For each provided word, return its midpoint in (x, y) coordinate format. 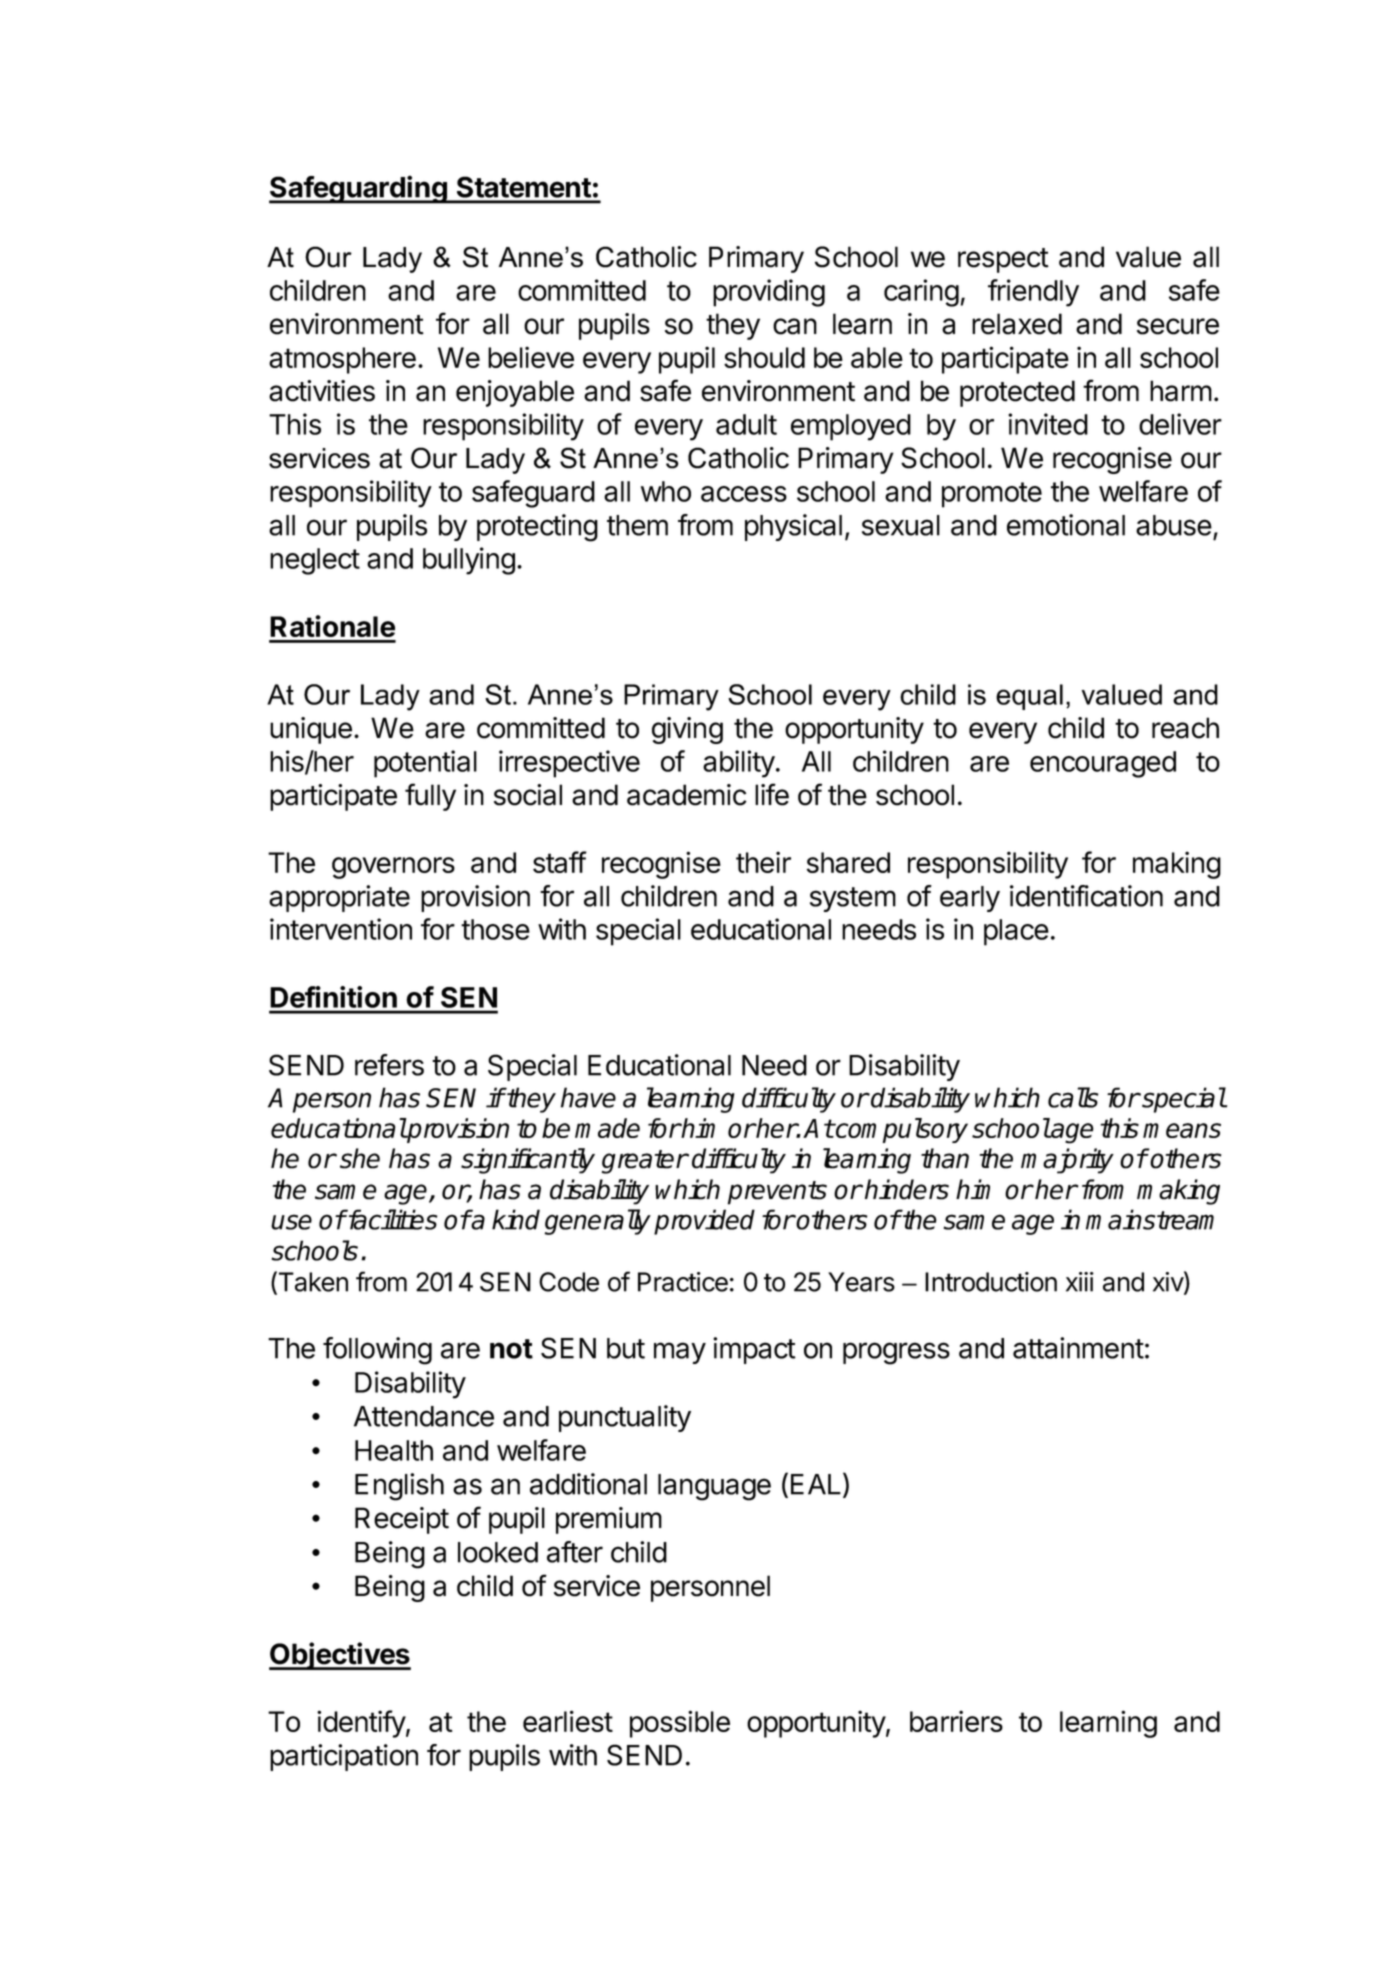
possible (680, 1724)
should (764, 357)
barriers (956, 1721)
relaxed (1017, 324)
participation (344, 1757)
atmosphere (342, 360)
